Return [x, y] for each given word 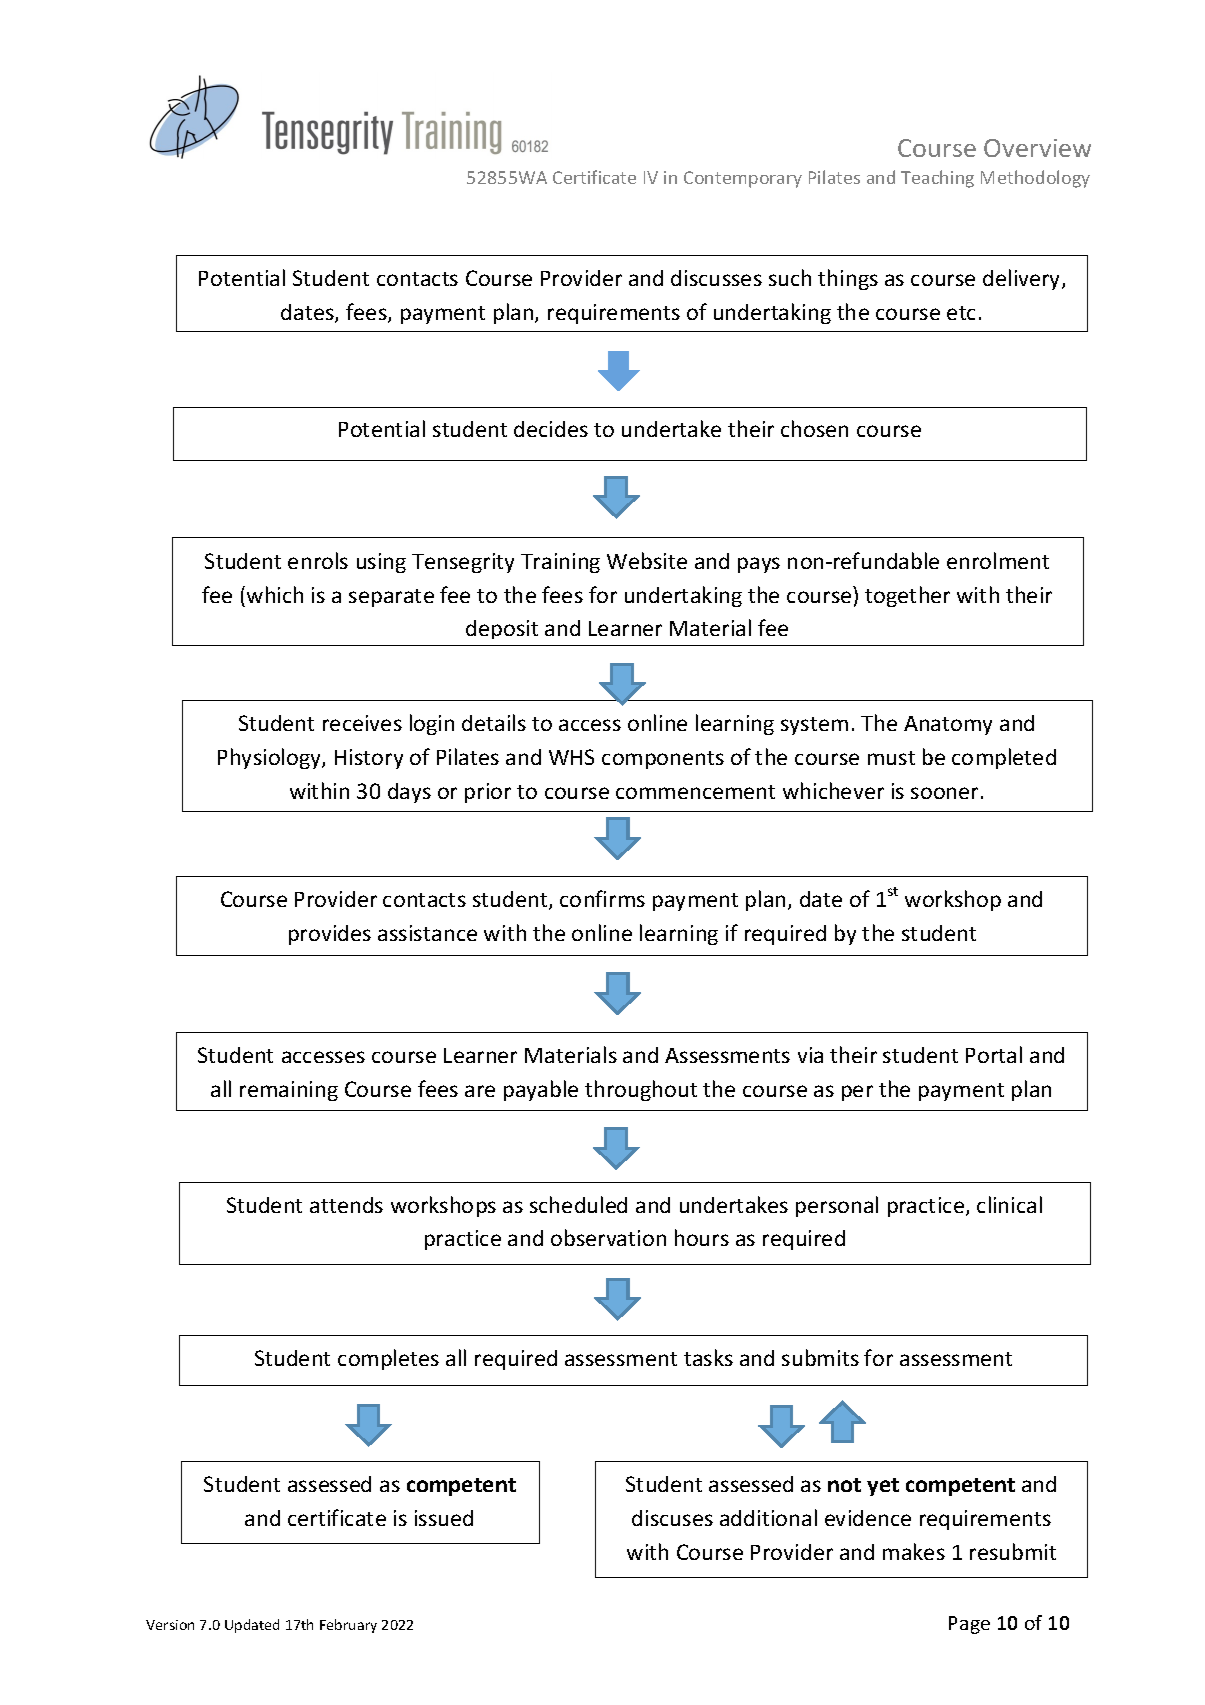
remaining [289, 1091]
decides [551, 429]
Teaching [937, 179]
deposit [502, 629]
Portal [994, 1054]
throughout [641, 1090]
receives [362, 723]
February [348, 1626]
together [907, 596]
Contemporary [743, 179]
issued [444, 1518]
